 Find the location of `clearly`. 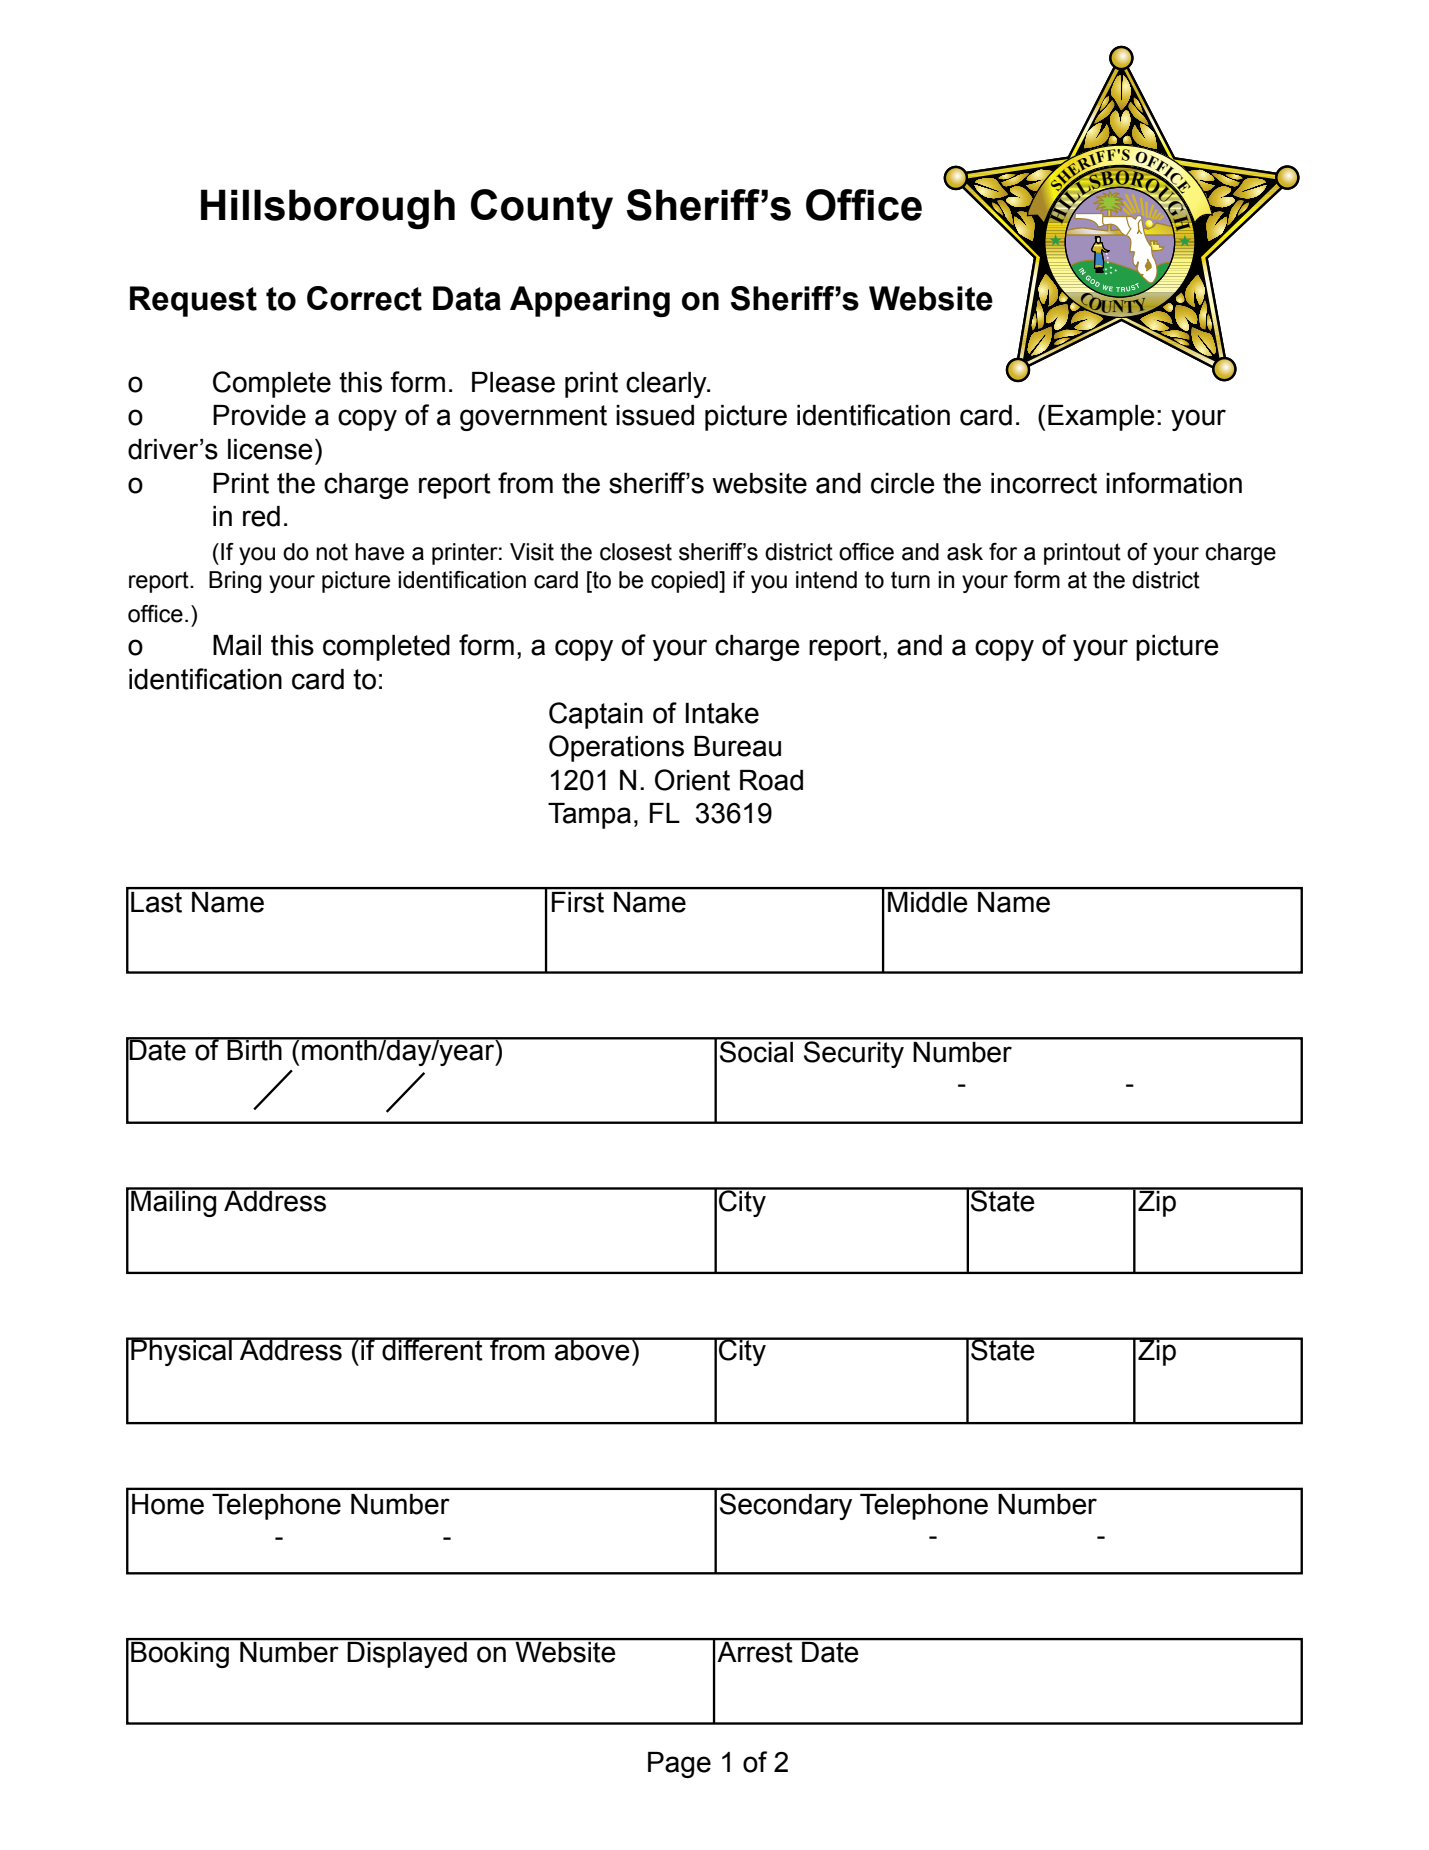

clearly is located at coordinates (667, 385).
